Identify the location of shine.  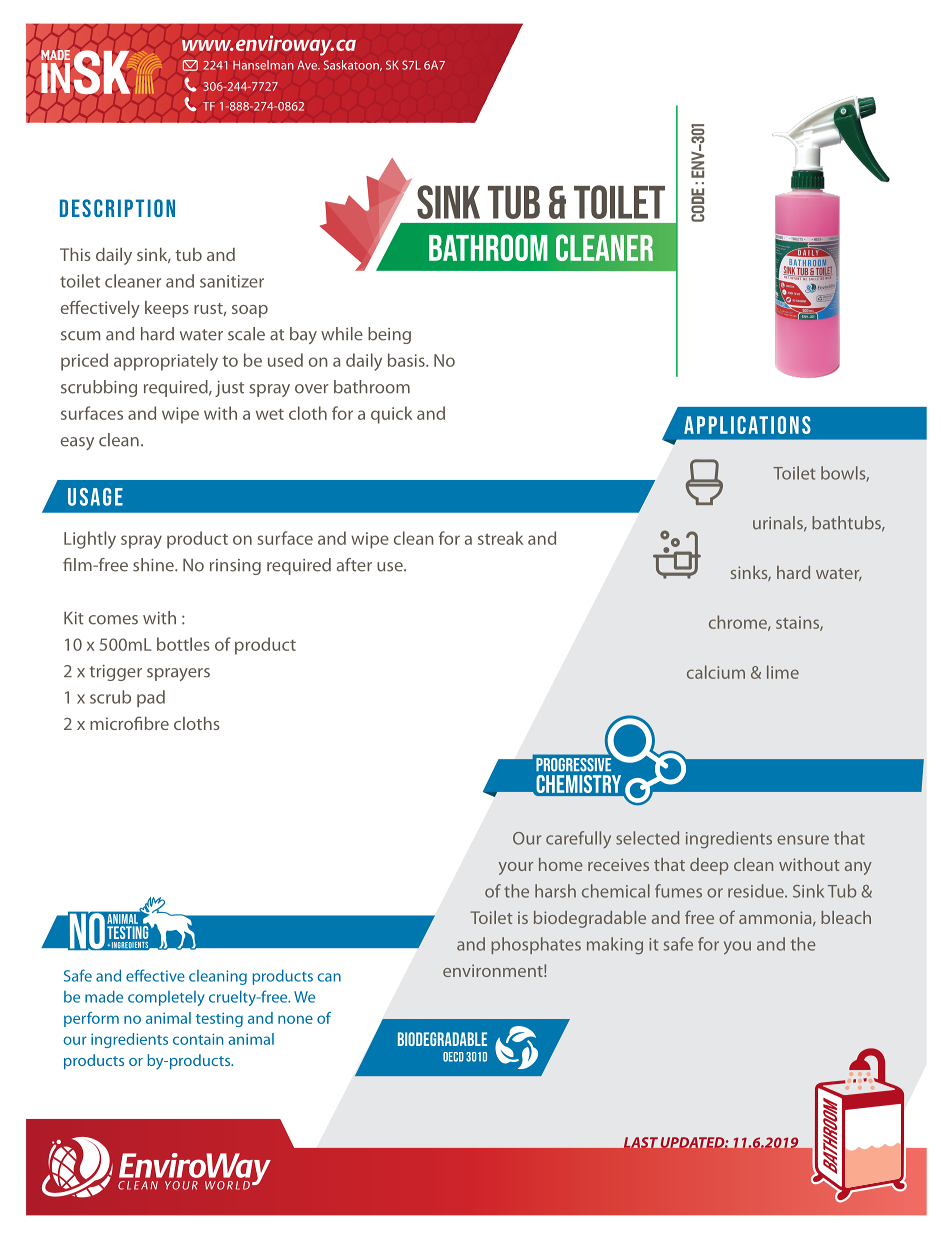
(154, 565).
